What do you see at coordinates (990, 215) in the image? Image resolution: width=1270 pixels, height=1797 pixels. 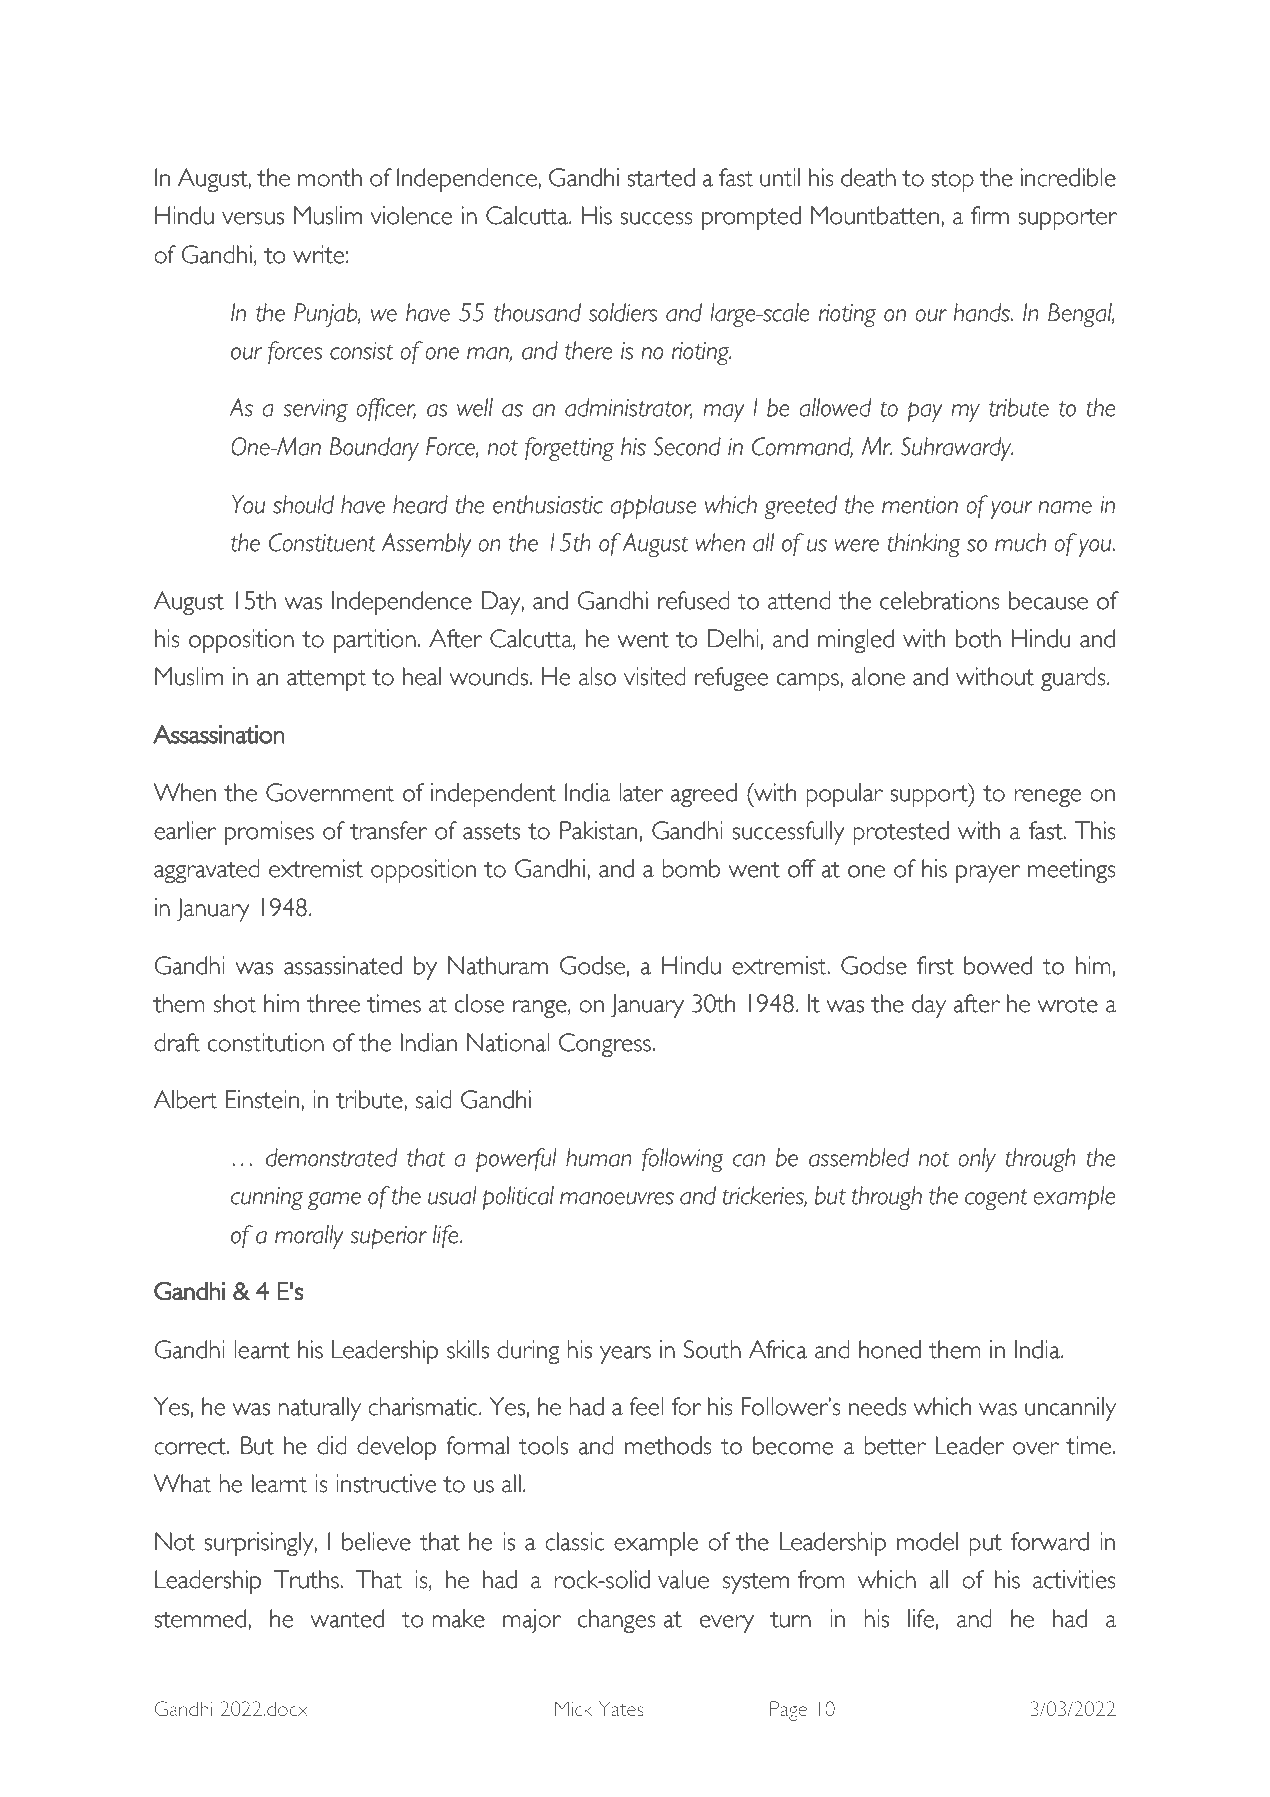 I see `firm` at bounding box center [990, 215].
